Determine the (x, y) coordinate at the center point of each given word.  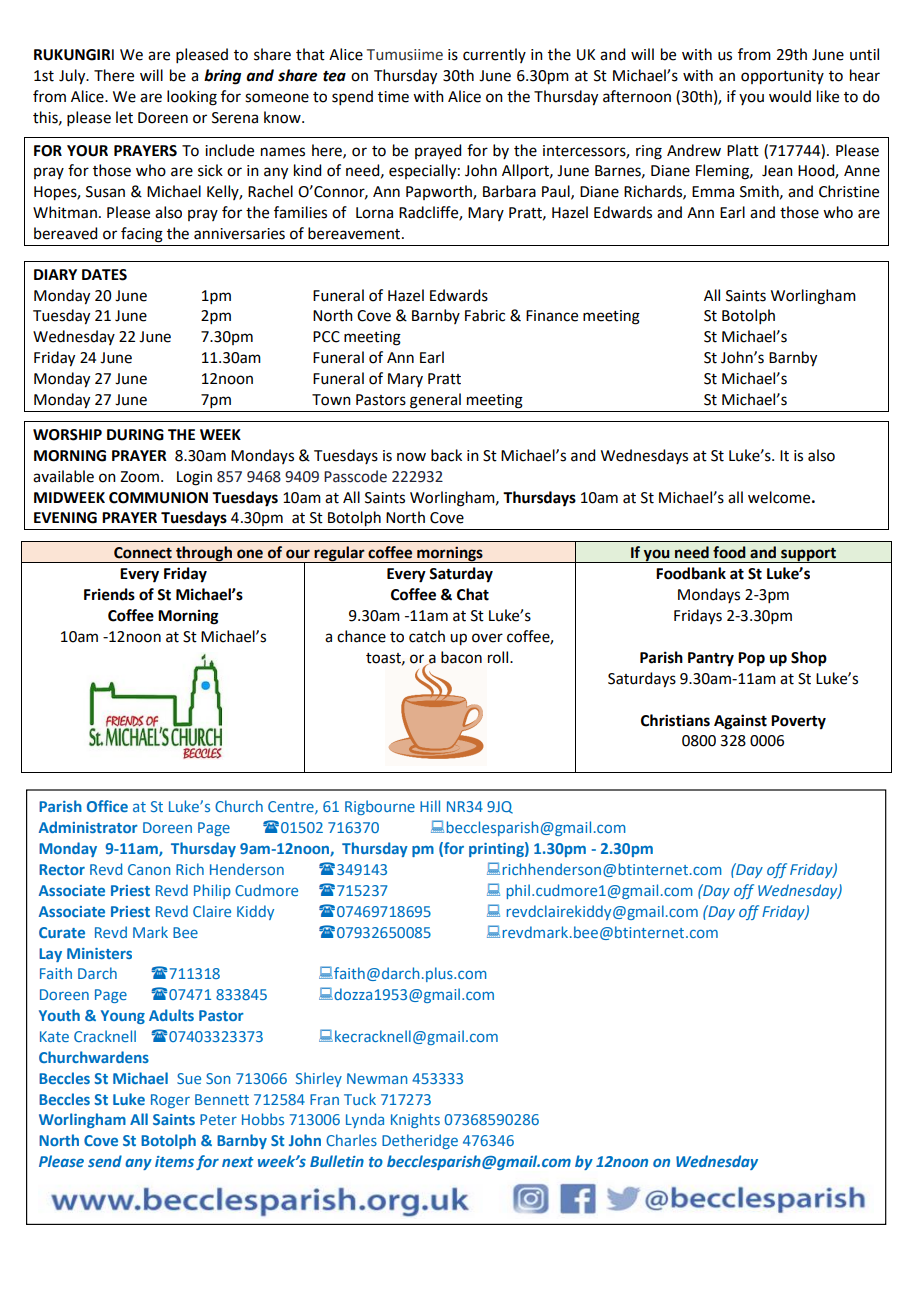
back (446, 455)
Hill (430, 806)
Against (740, 722)
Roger (170, 1101)
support (808, 555)
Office (107, 806)
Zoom (139, 477)
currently (494, 55)
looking (192, 98)
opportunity (782, 77)
